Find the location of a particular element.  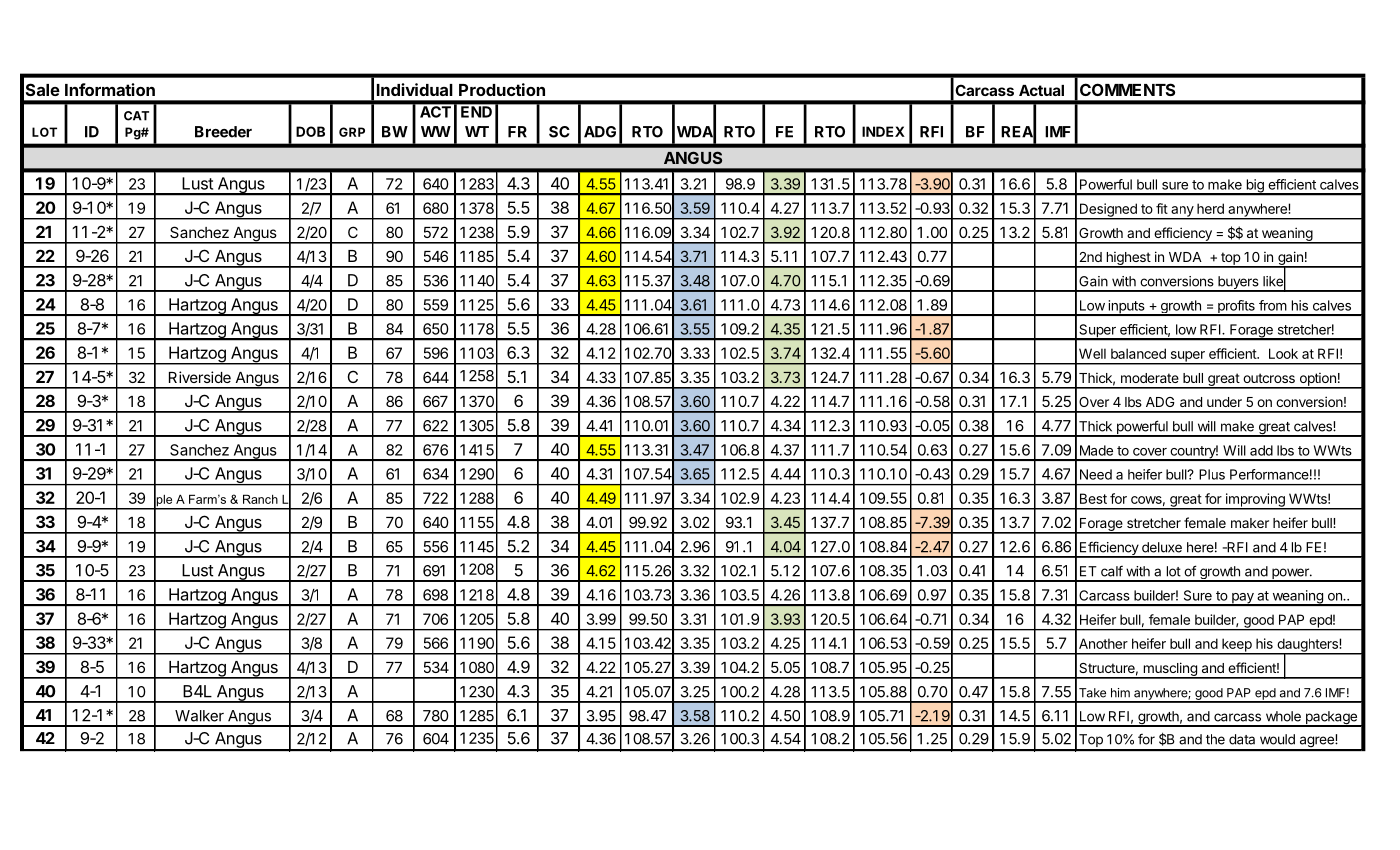

Ranch is located at coordinates (260, 499).
